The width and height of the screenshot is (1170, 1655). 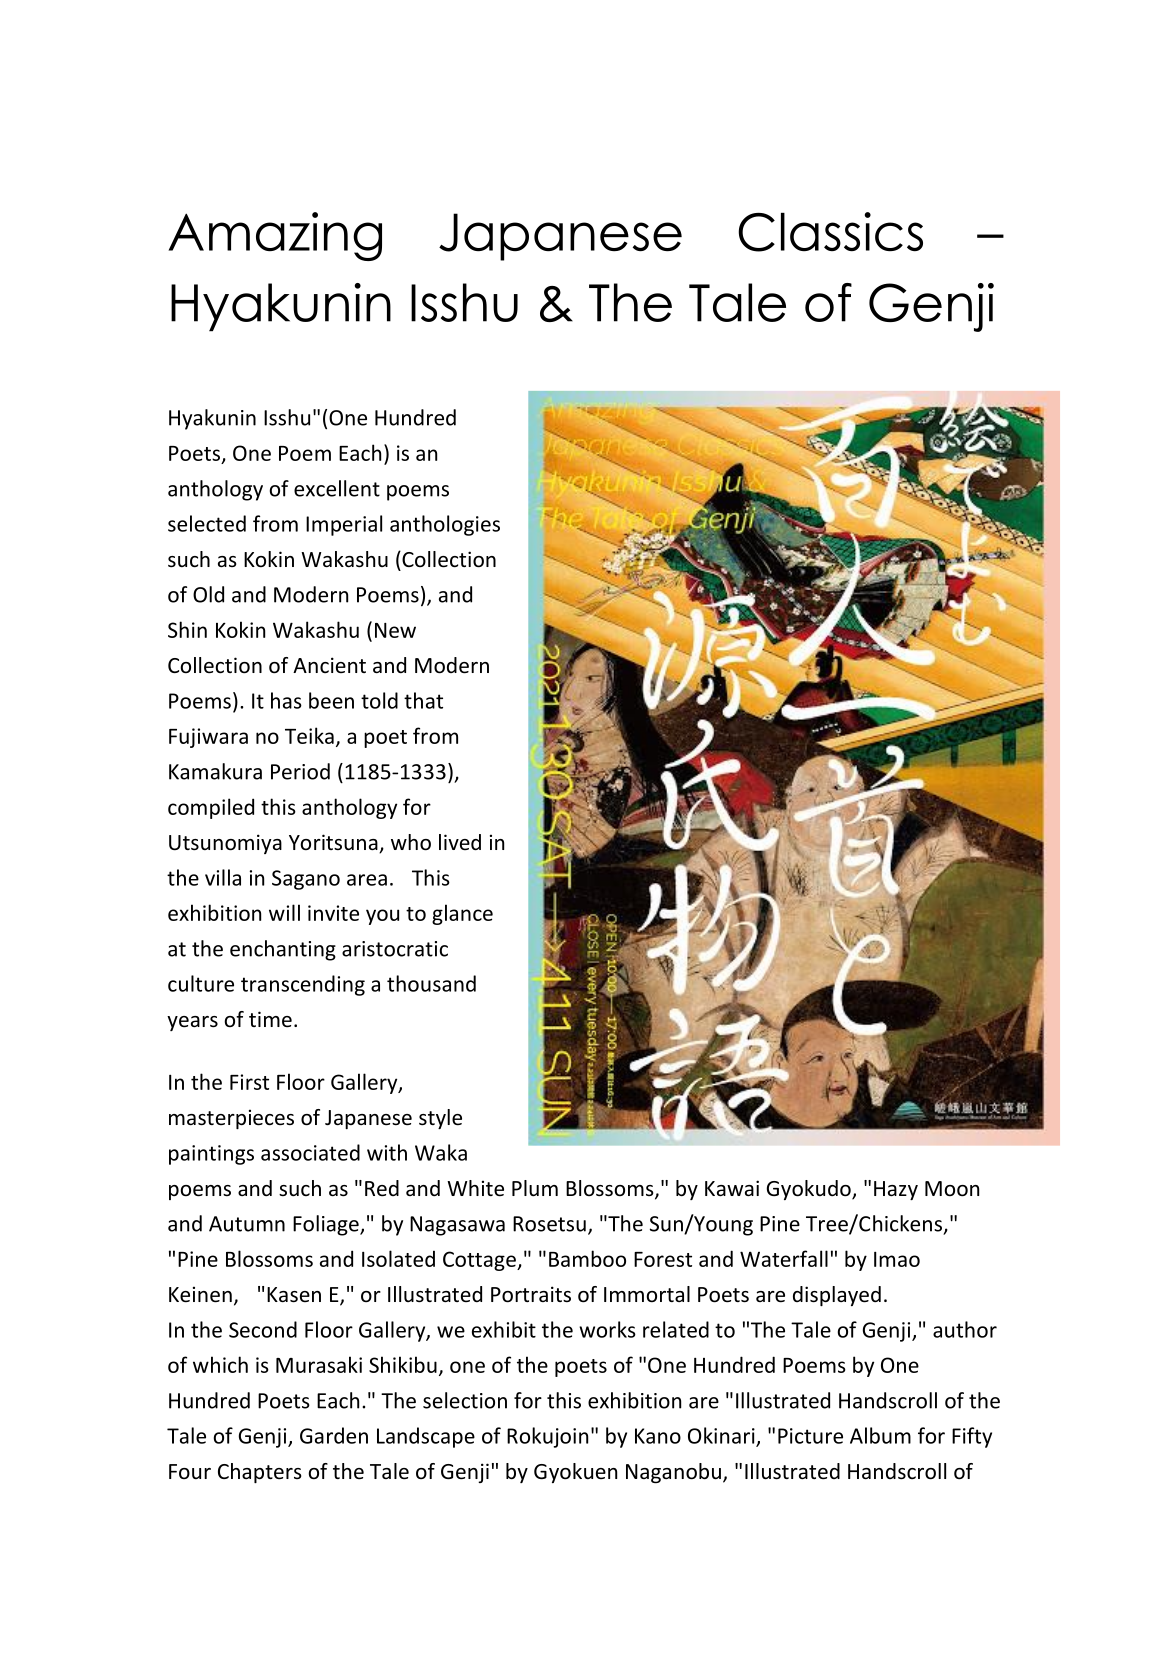 I want to click on Amazing, so click(x=275, y=236).
